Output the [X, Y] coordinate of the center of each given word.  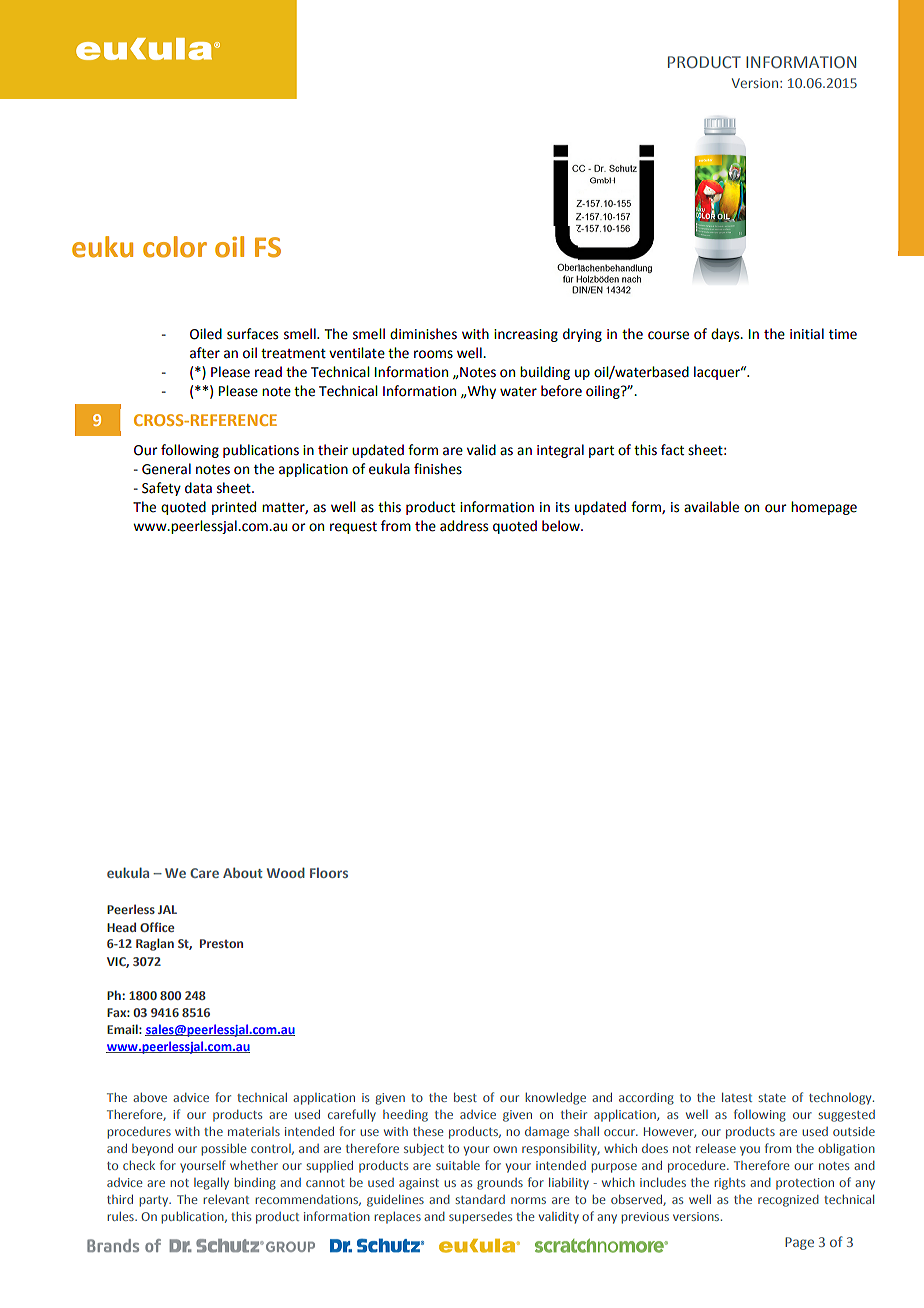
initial [807, 334]
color [175, 247]
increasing [526, 335]
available [711, 507]
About [242, 872]
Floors [329, 872]
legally [211, 1184]
